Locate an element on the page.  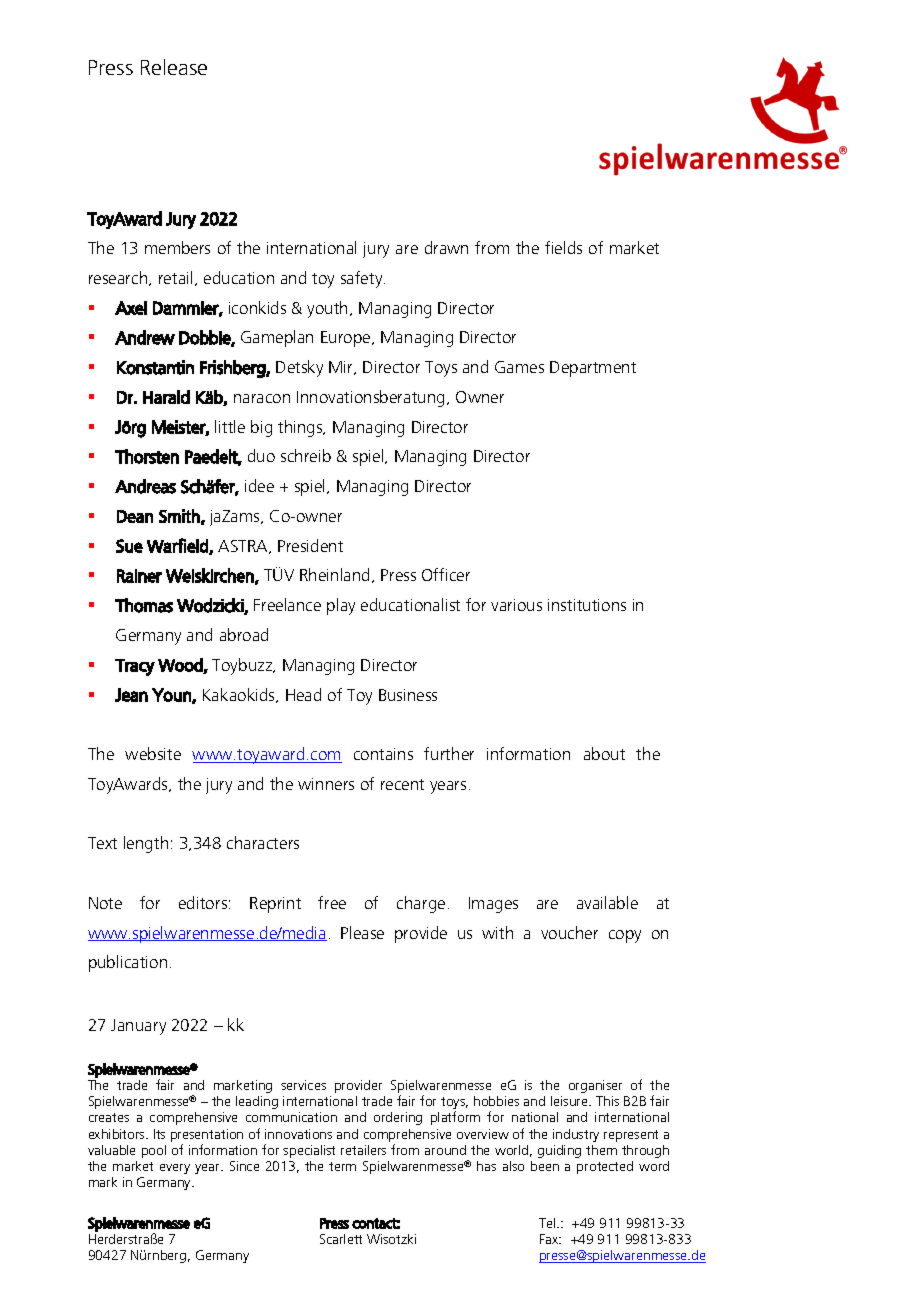
protected is located at coordinates (605, 1167).
